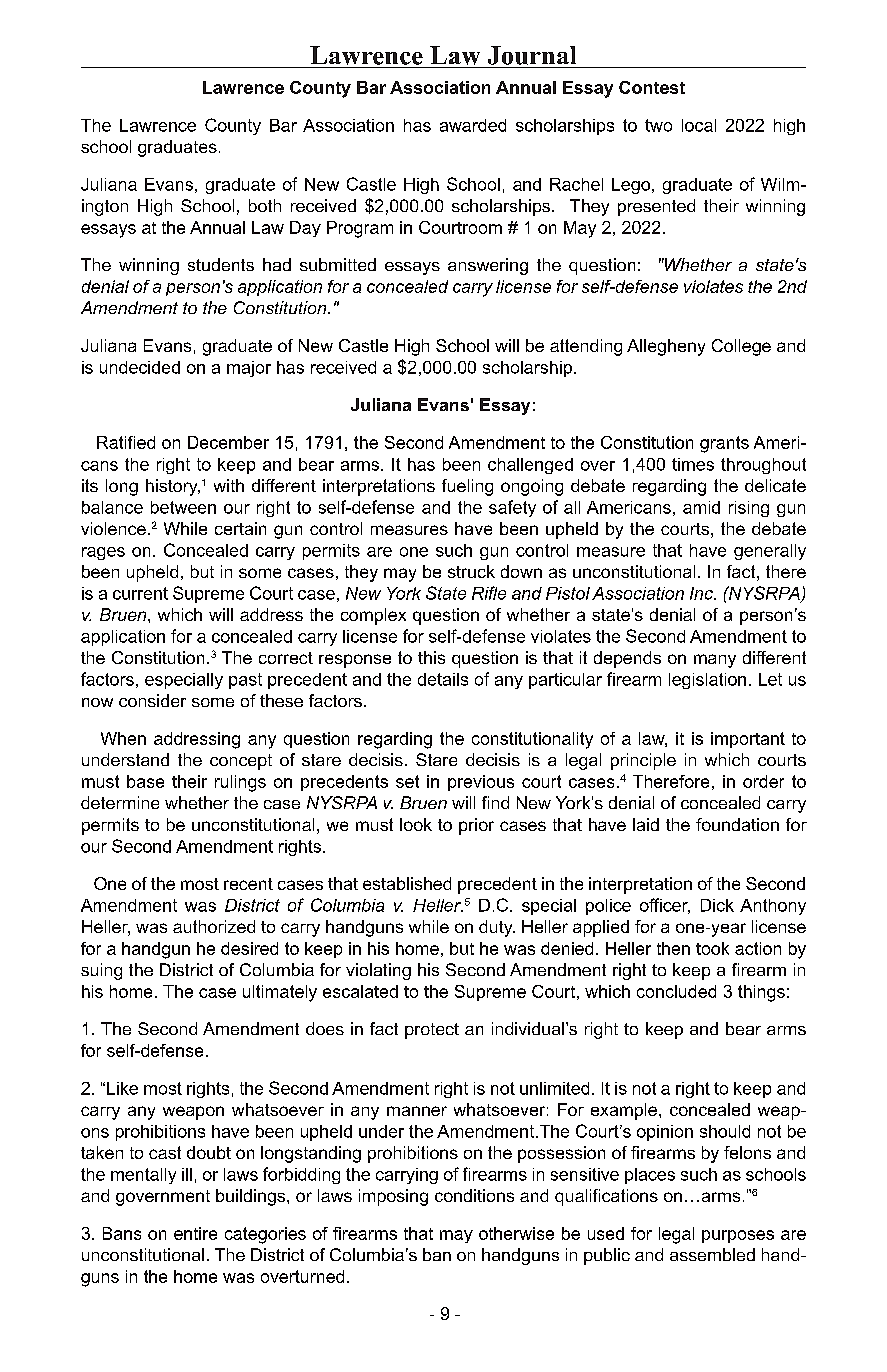 The width and height of the document is (887, 1372). What do you see at coordinates (473, 125) in the document?
I see `awarded` at bounding box center [473, 125].
